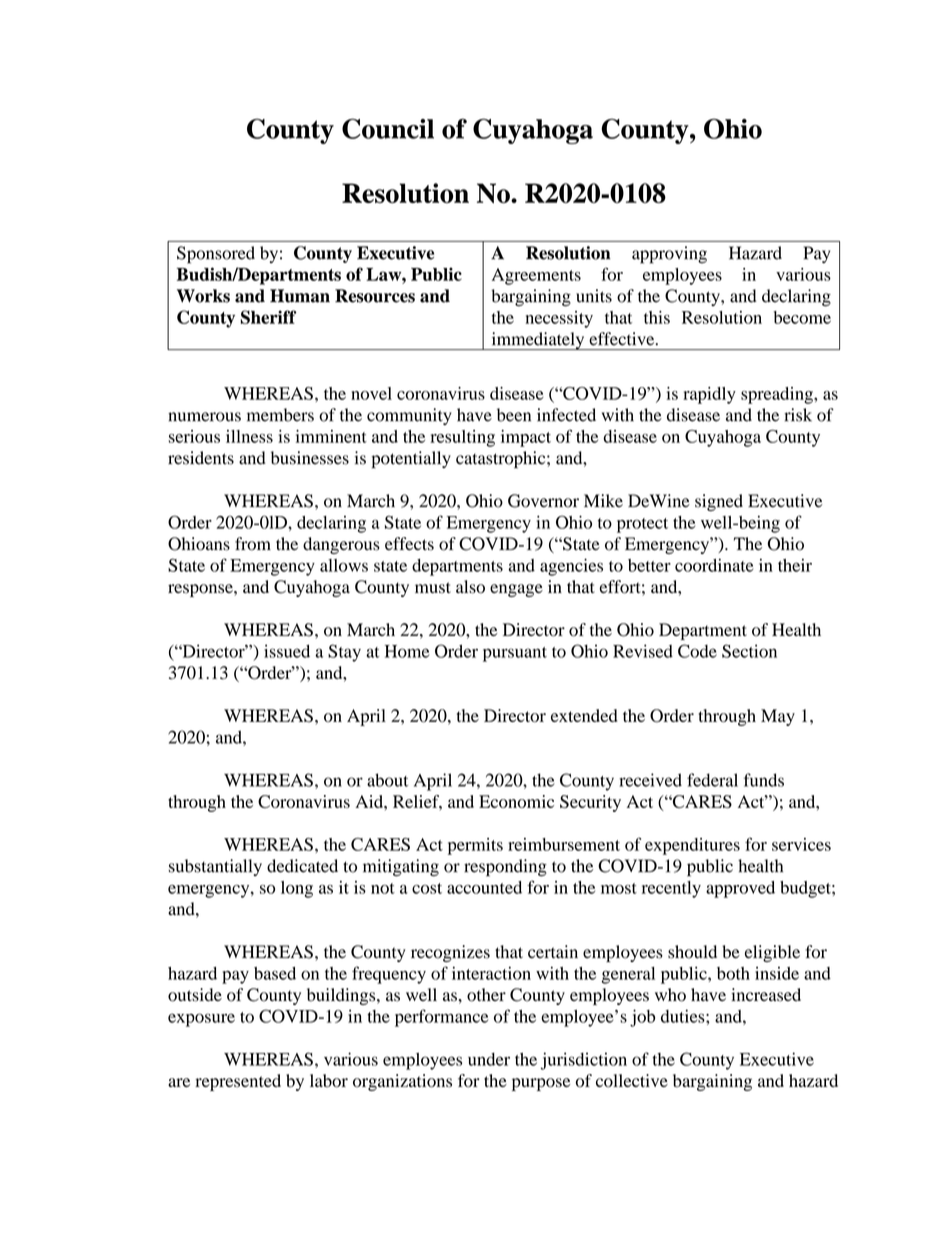 Image resolution: width=952 pixels, height=1233 pixels. Describe the element at coordinates (714, 565) in the screenshot. I see `coordinate` at that location.
